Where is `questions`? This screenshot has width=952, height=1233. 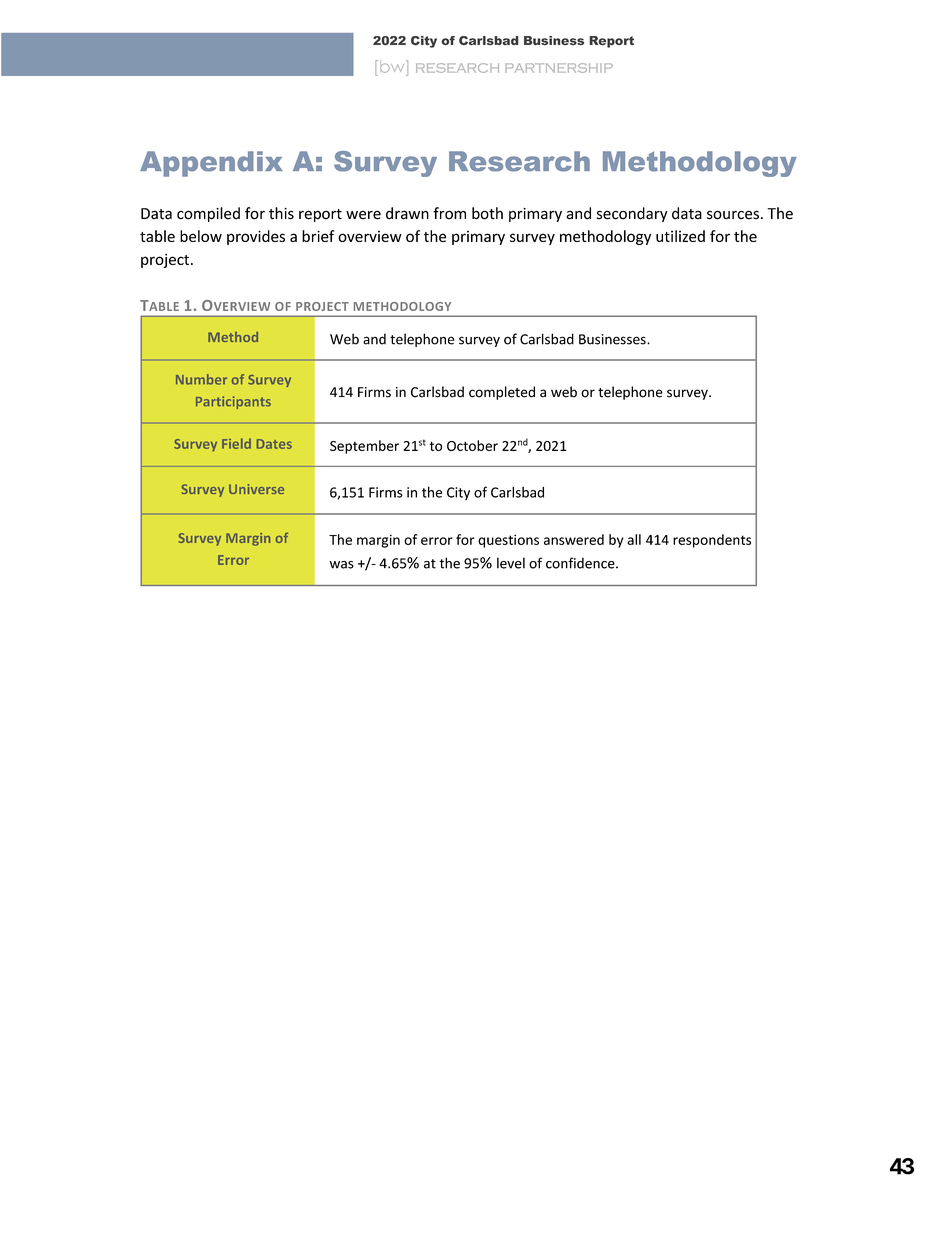 questions is located at coordinates (508, 541).
